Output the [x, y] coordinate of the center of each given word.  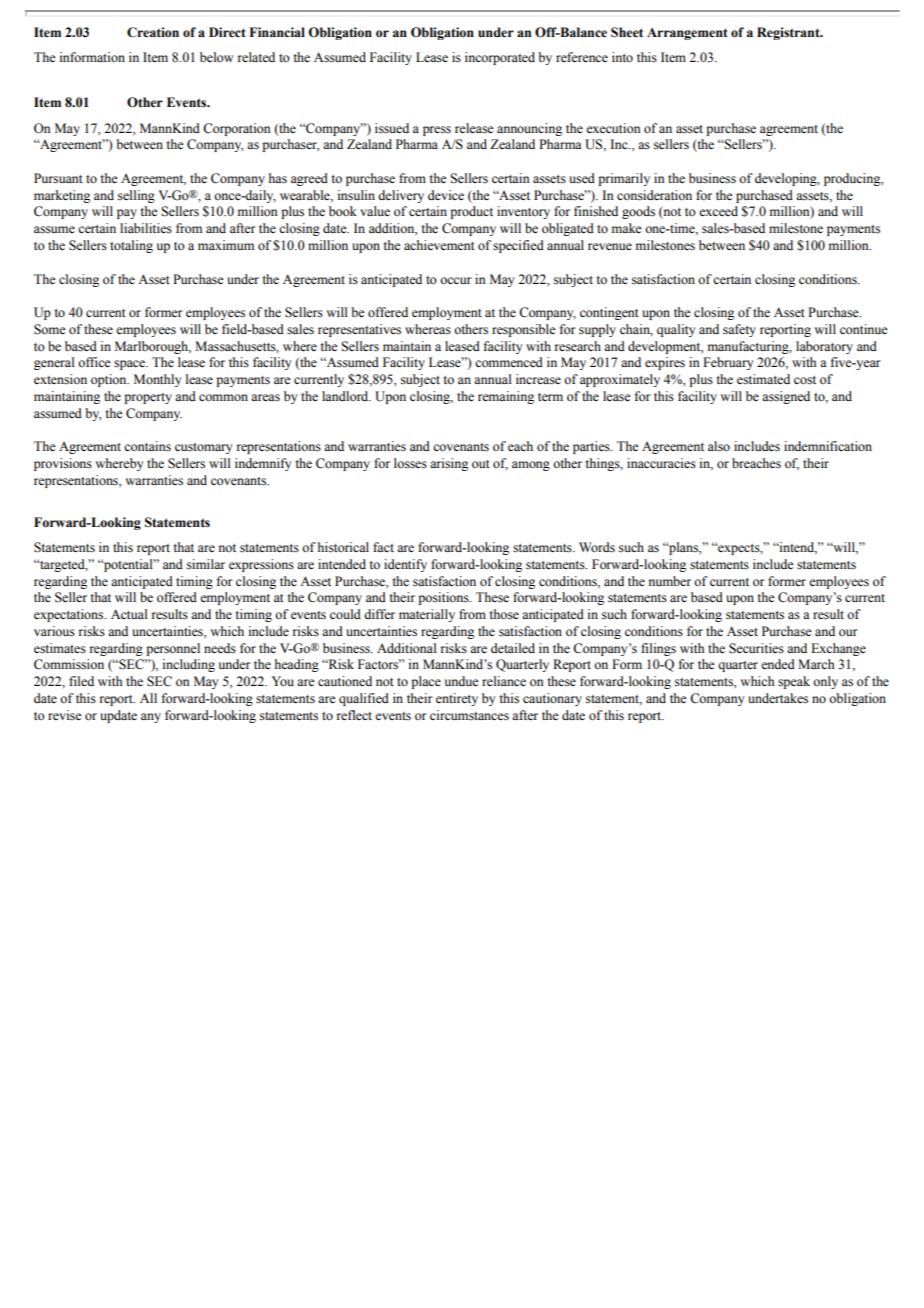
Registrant [789, 33]
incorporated [500, 58]
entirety [457, 699]
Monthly [157, 380]
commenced [509, 362]
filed [81, 681]
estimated [763, 379]
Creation [153, 32]
